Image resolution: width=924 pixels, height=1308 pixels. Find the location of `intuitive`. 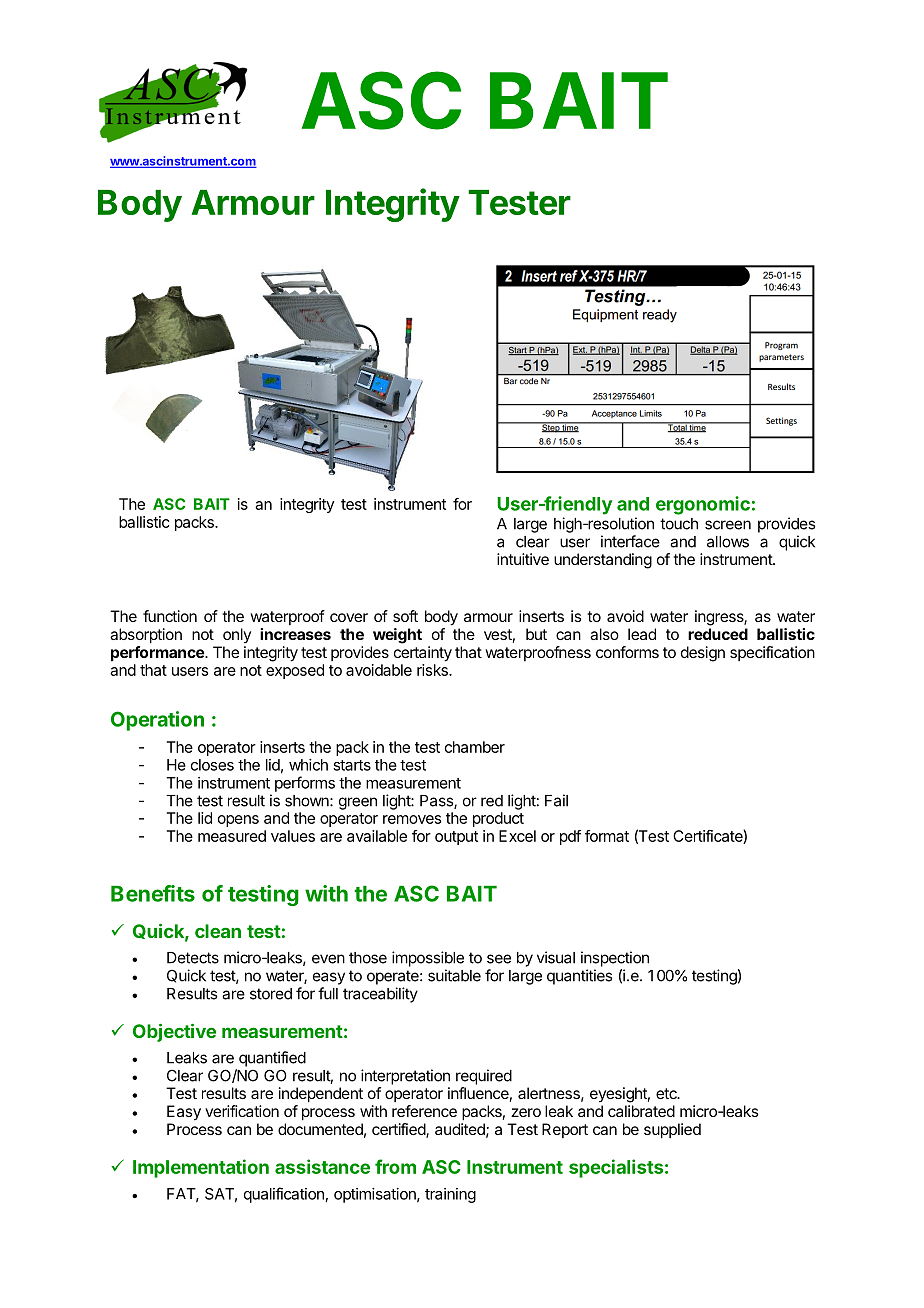

intuitive is located at coordinates (523, 559).
